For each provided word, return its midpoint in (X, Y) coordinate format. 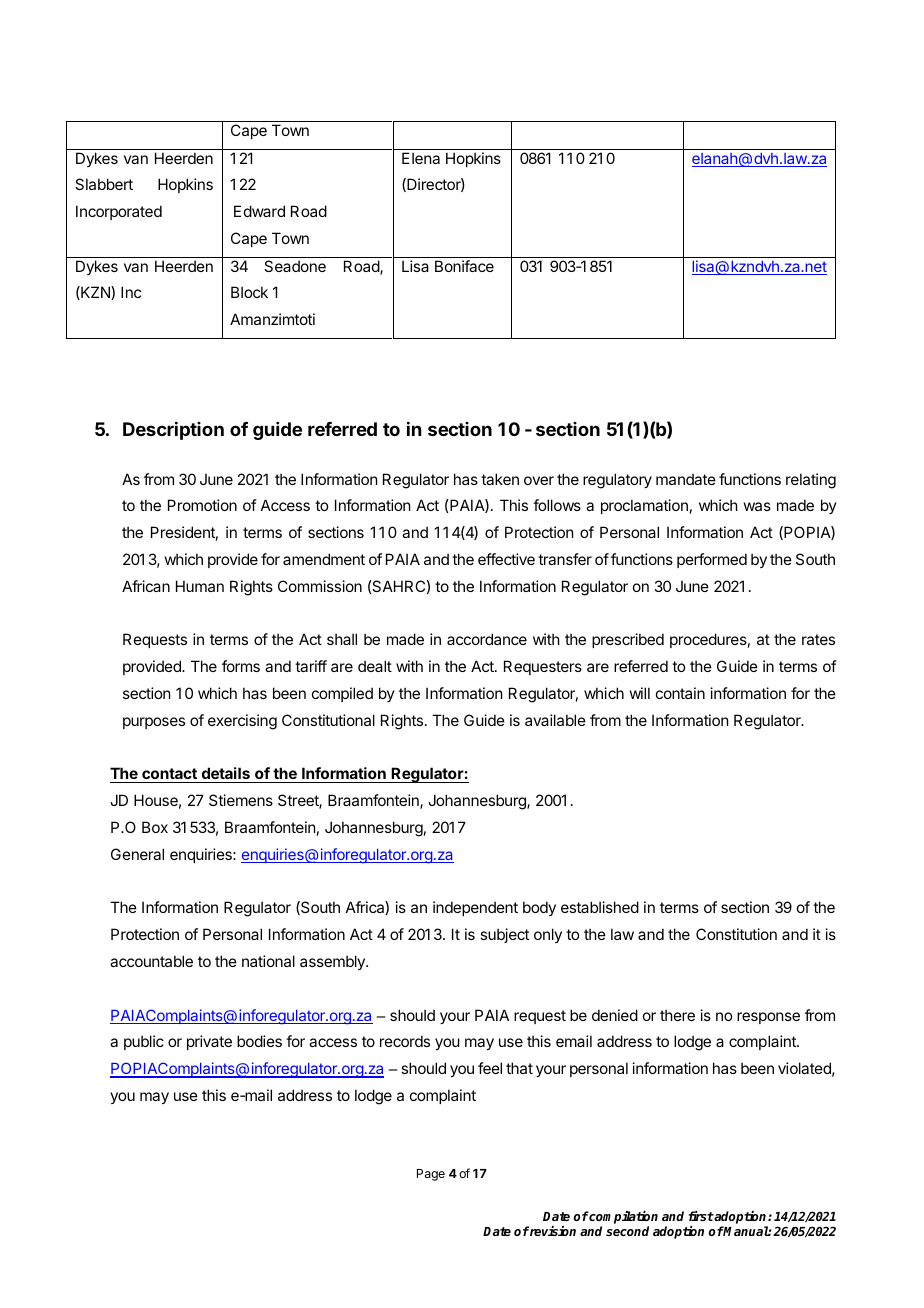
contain (680, 693)
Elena (421, 158)
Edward (259, 211)
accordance (487, 639)
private (209, 1042)
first (701, 1216)
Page (431, 1175)
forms (241, 666)
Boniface (464, 266)
